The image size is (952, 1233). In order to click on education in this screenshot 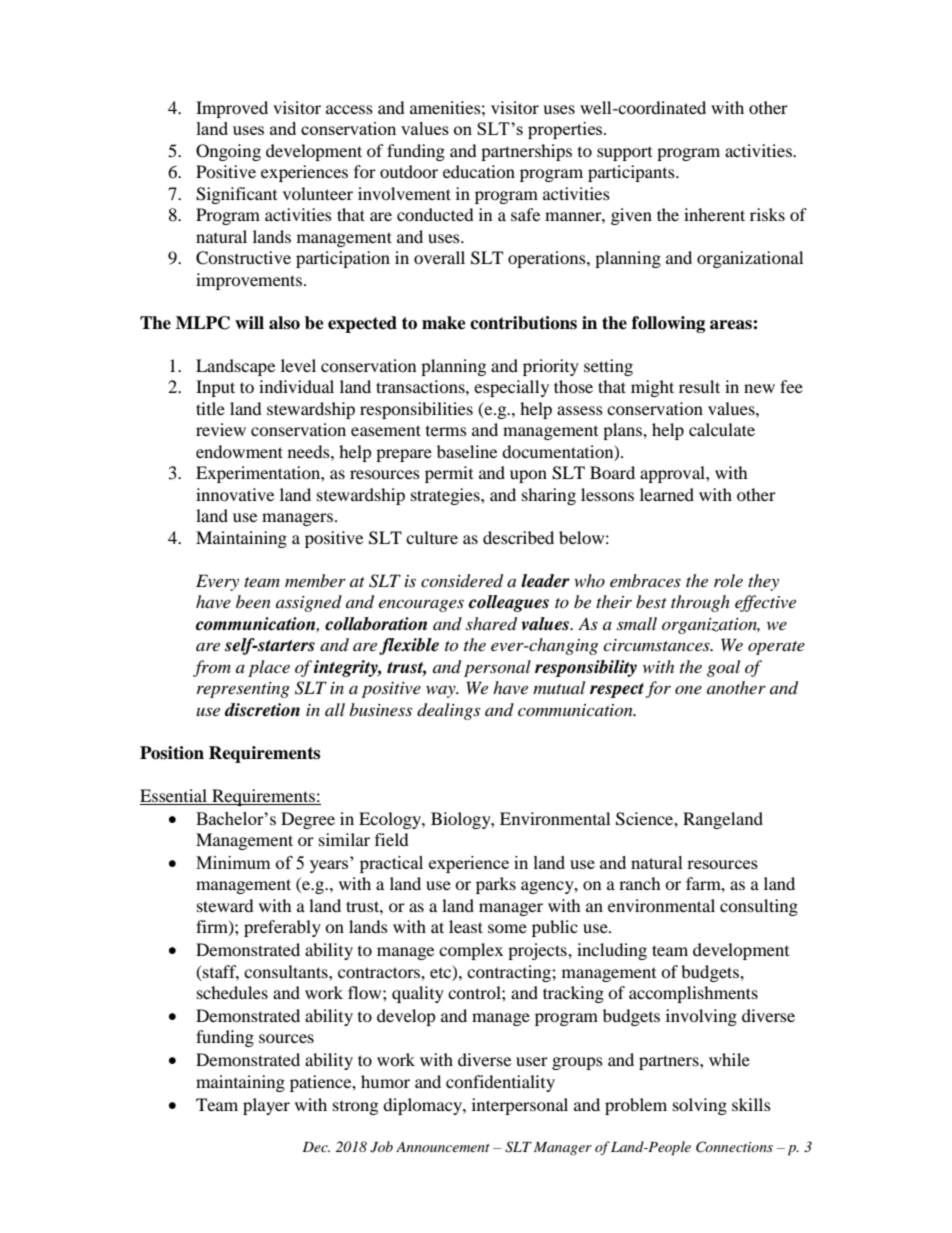, I will do `click(479, 171)`.
